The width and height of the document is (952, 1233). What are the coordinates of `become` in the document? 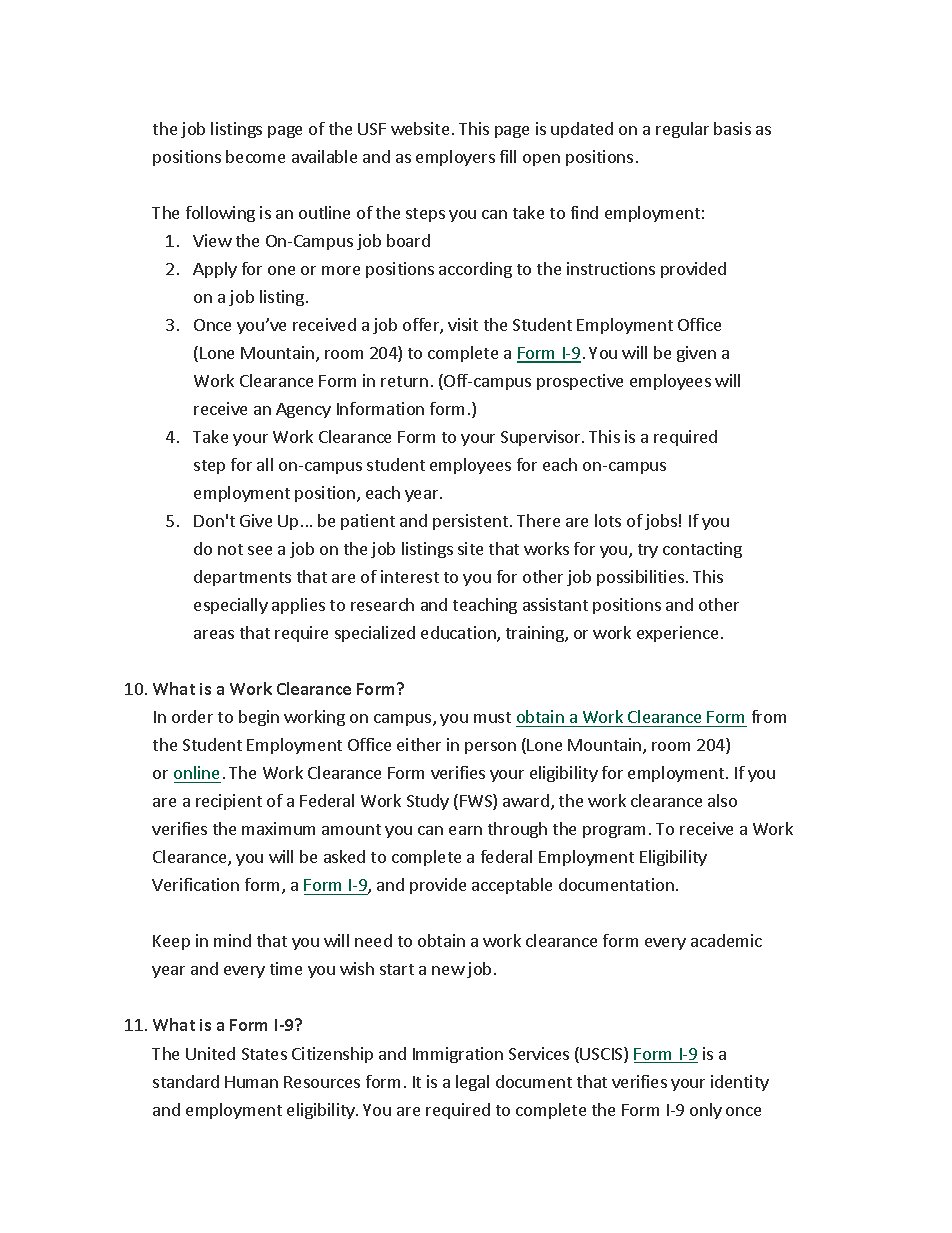 It's located at (255, 156).
